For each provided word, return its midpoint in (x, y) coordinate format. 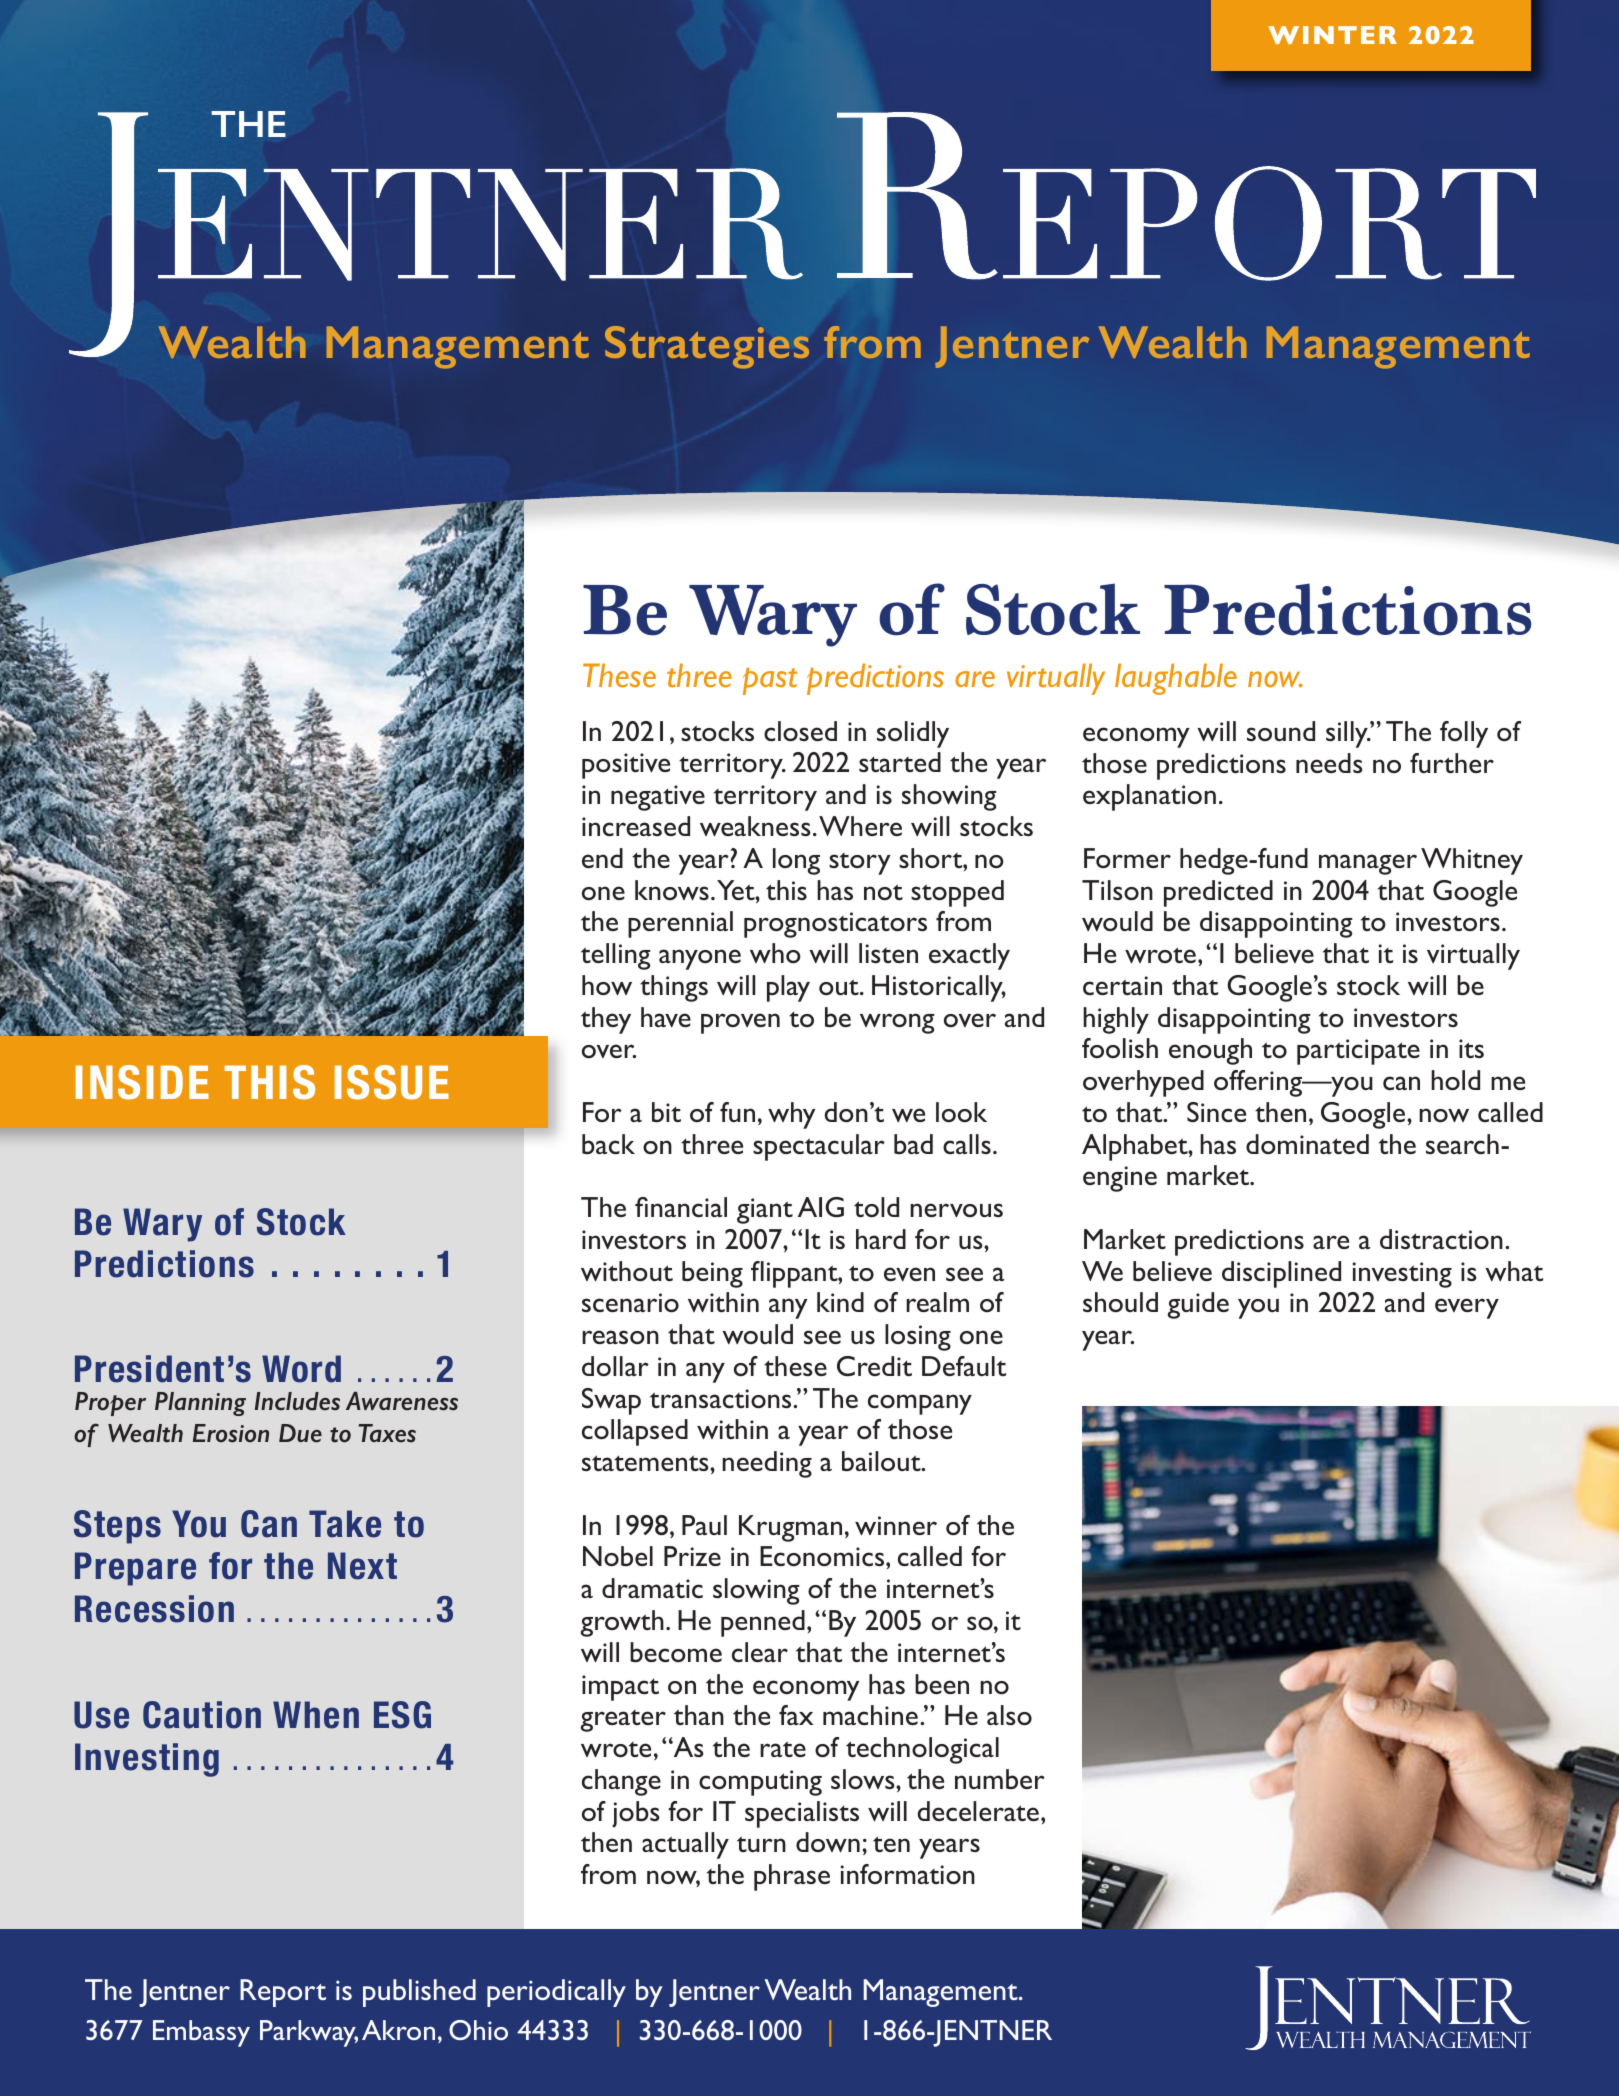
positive (626, 766)
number (1000, 1779)
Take (345, 1524)
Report (283, 1993)
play (788, 988)
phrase (792, 1877)
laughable (1176, 679)
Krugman (790, 1528)
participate (1358, 1052)
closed (800, 731)
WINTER (1332, 35)
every (1467, 1308)
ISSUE (392, 1082)
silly (1348, 734)
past (770, 681)
